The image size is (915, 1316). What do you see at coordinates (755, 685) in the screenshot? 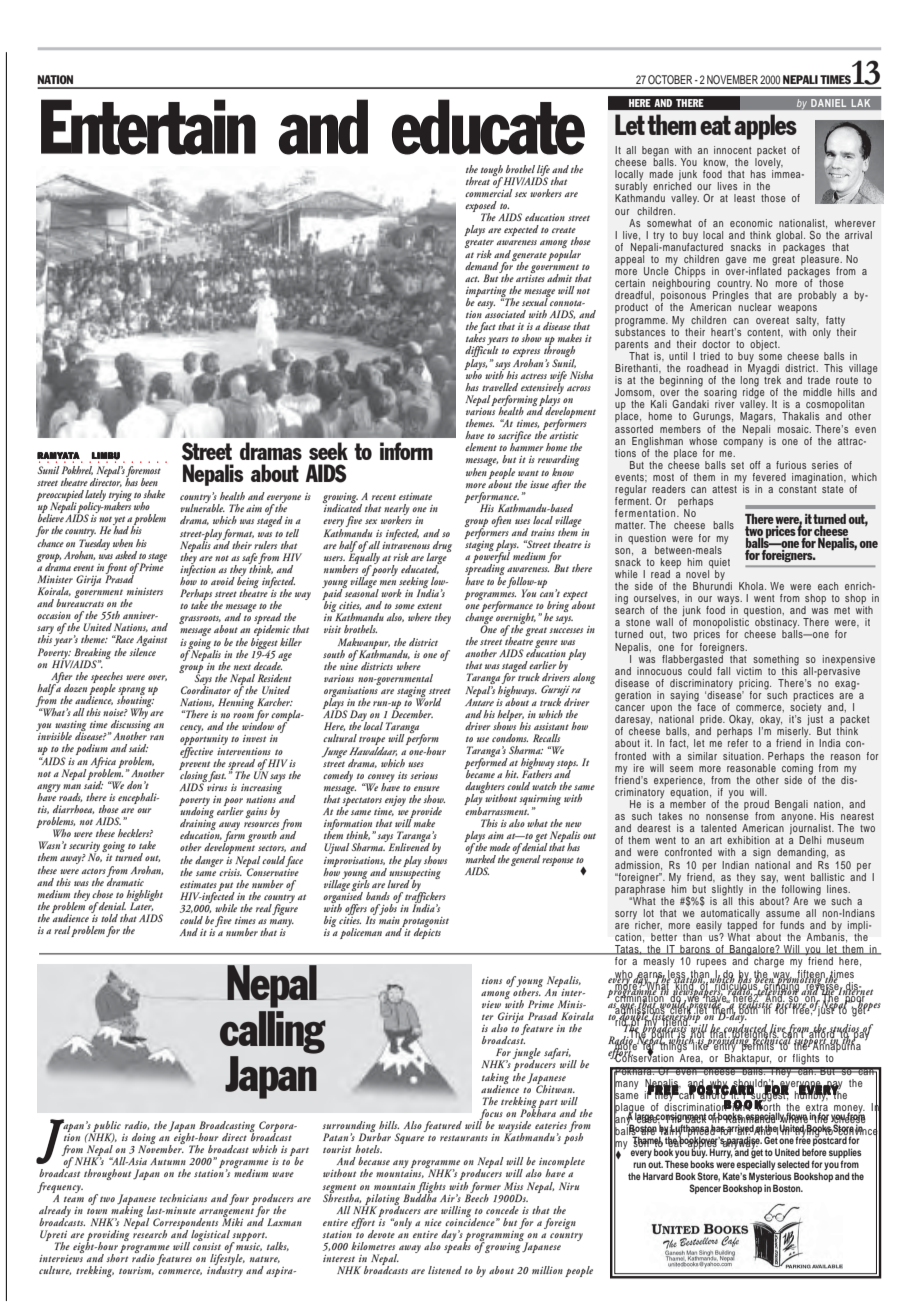
I see `pricing` at bounding box center [755, 685].
